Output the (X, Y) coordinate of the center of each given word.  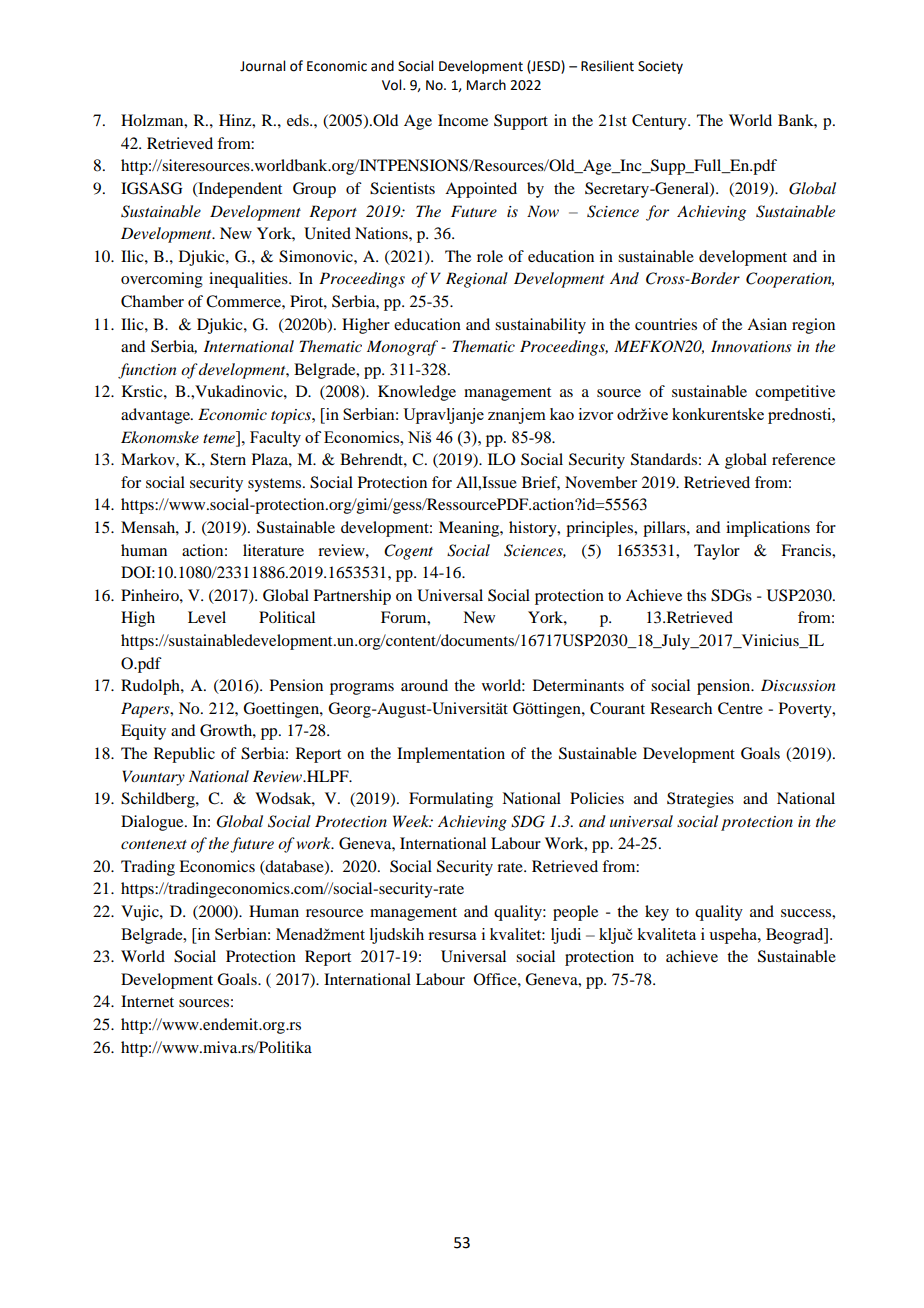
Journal (262, 66)
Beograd (796, 936)
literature (273, 550)
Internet (147, 1001)
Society (660, 67)
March (486, 85)
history (534, 529)
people (575, 913)
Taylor (717, 552)
